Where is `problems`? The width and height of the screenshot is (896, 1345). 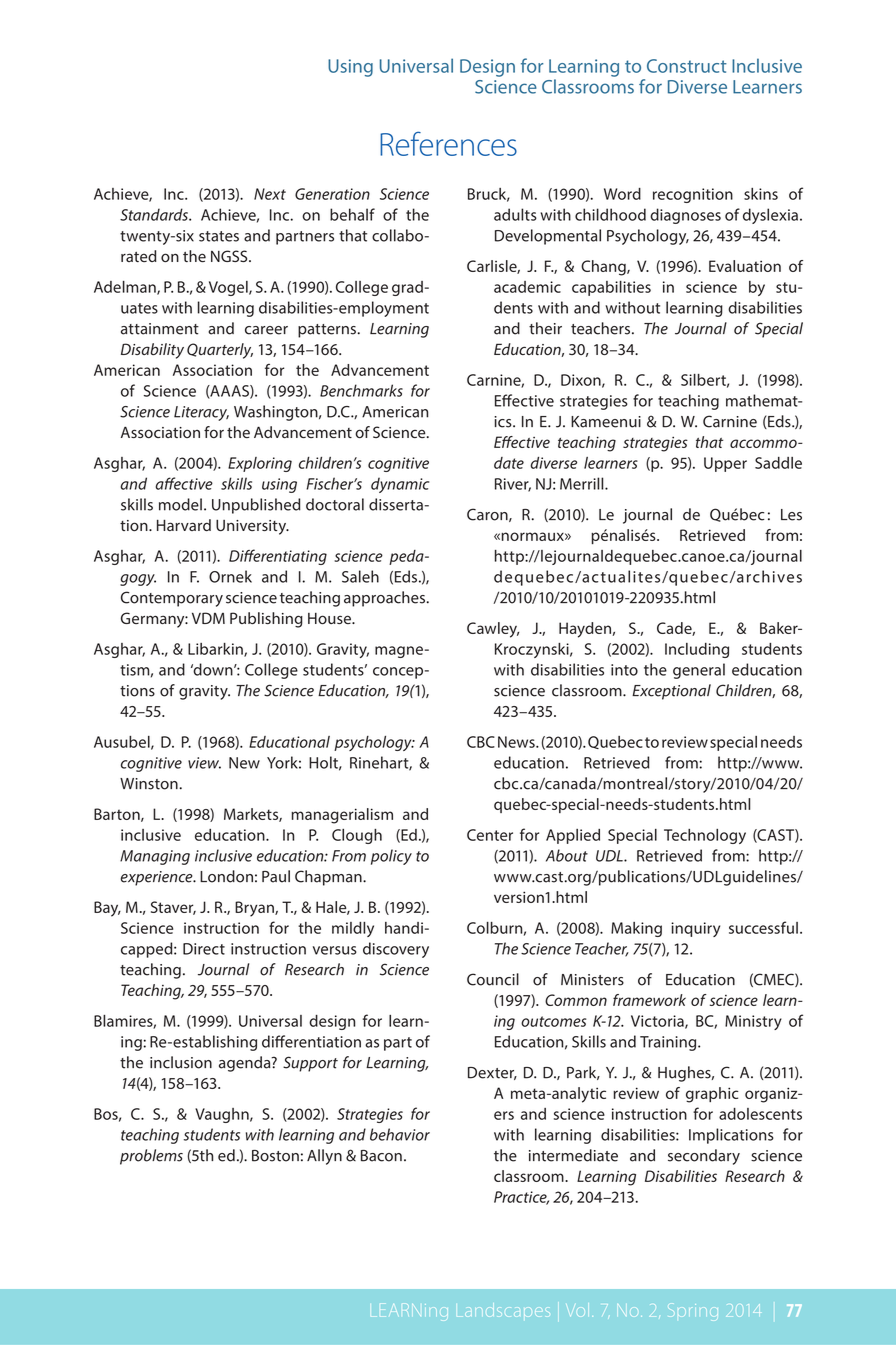
problems is located at coordinates (151, 1157).
